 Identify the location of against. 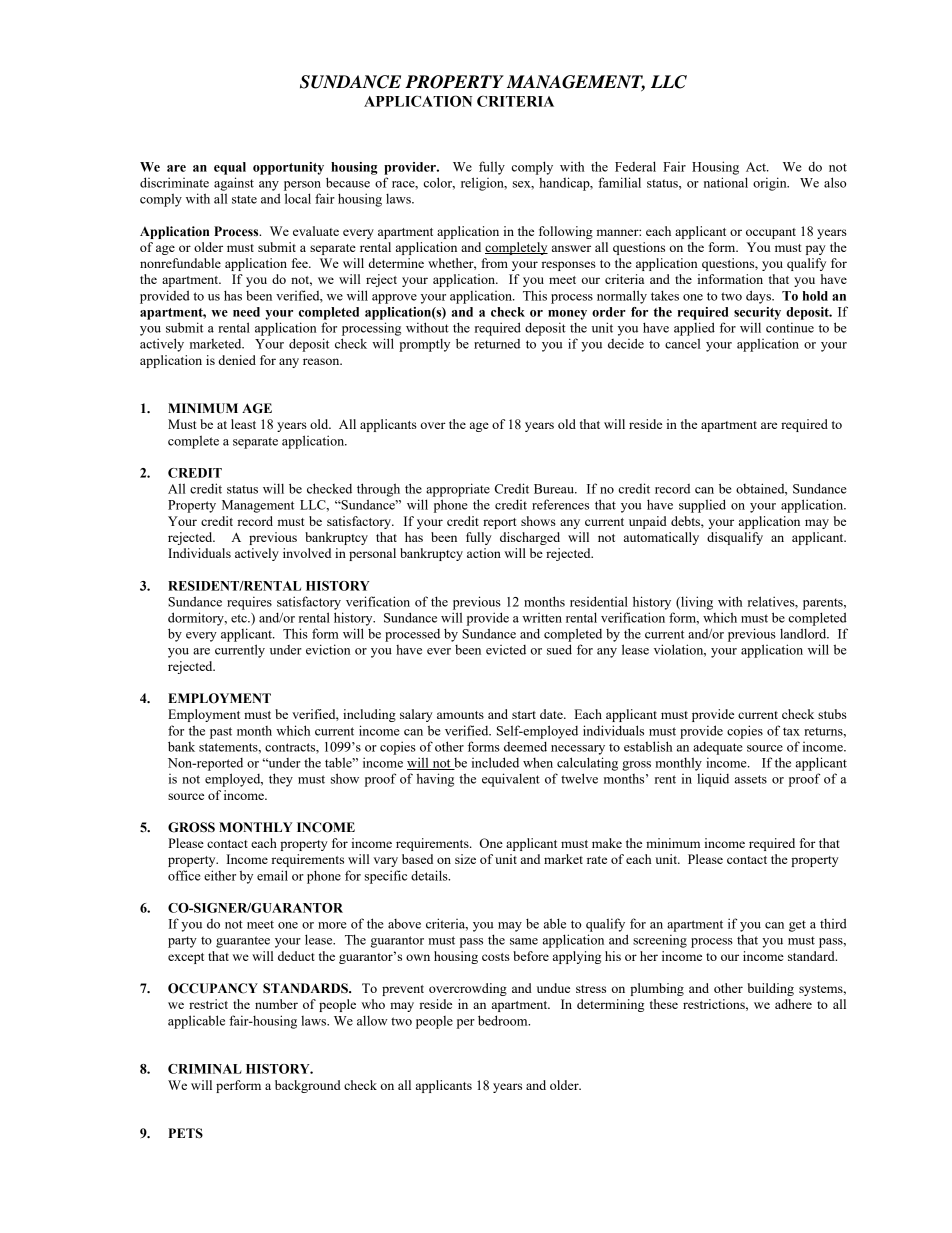
(234, 184).
